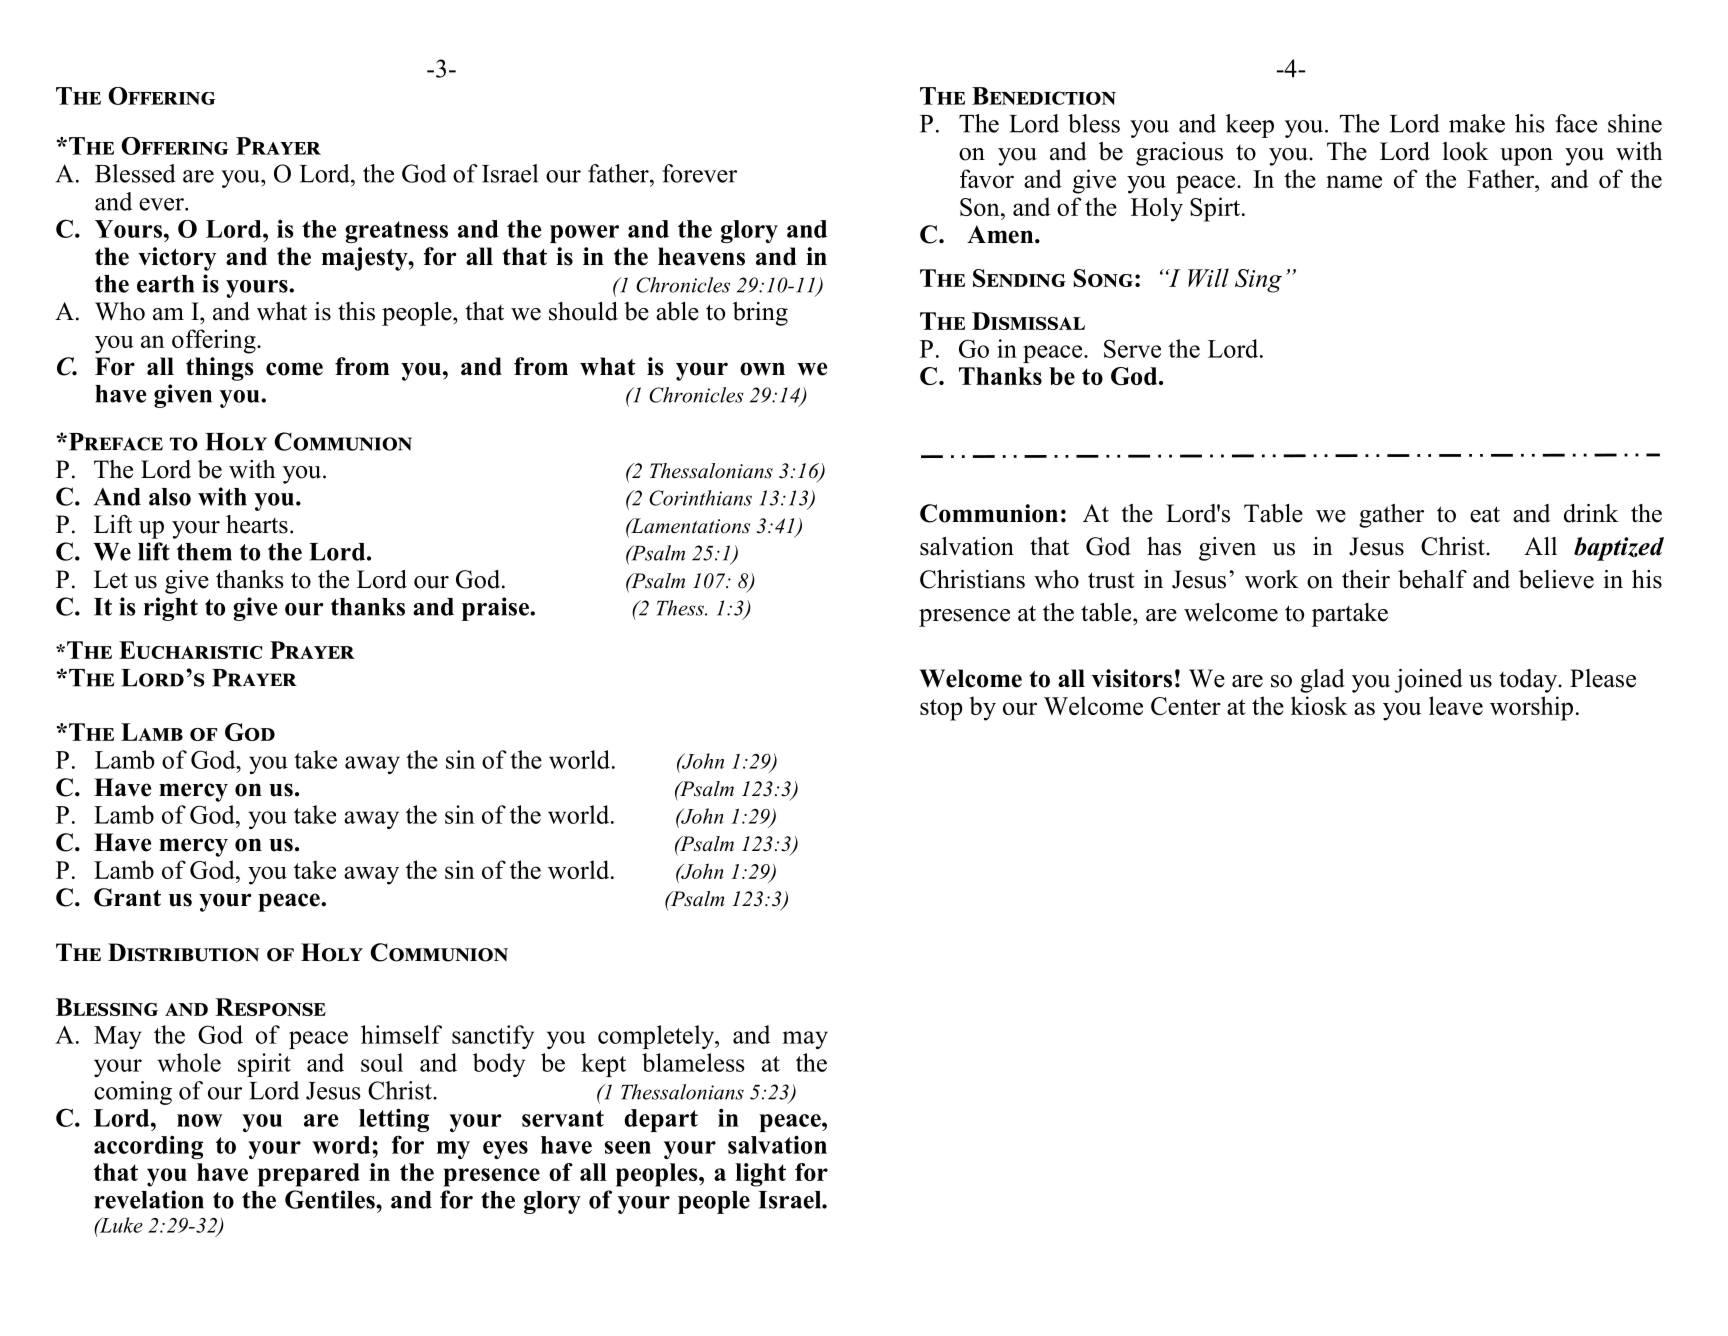 This image has width=1728, height=1336. Describe the element at coordinates (1429, 681) in the image. I see `joined` at that location.
